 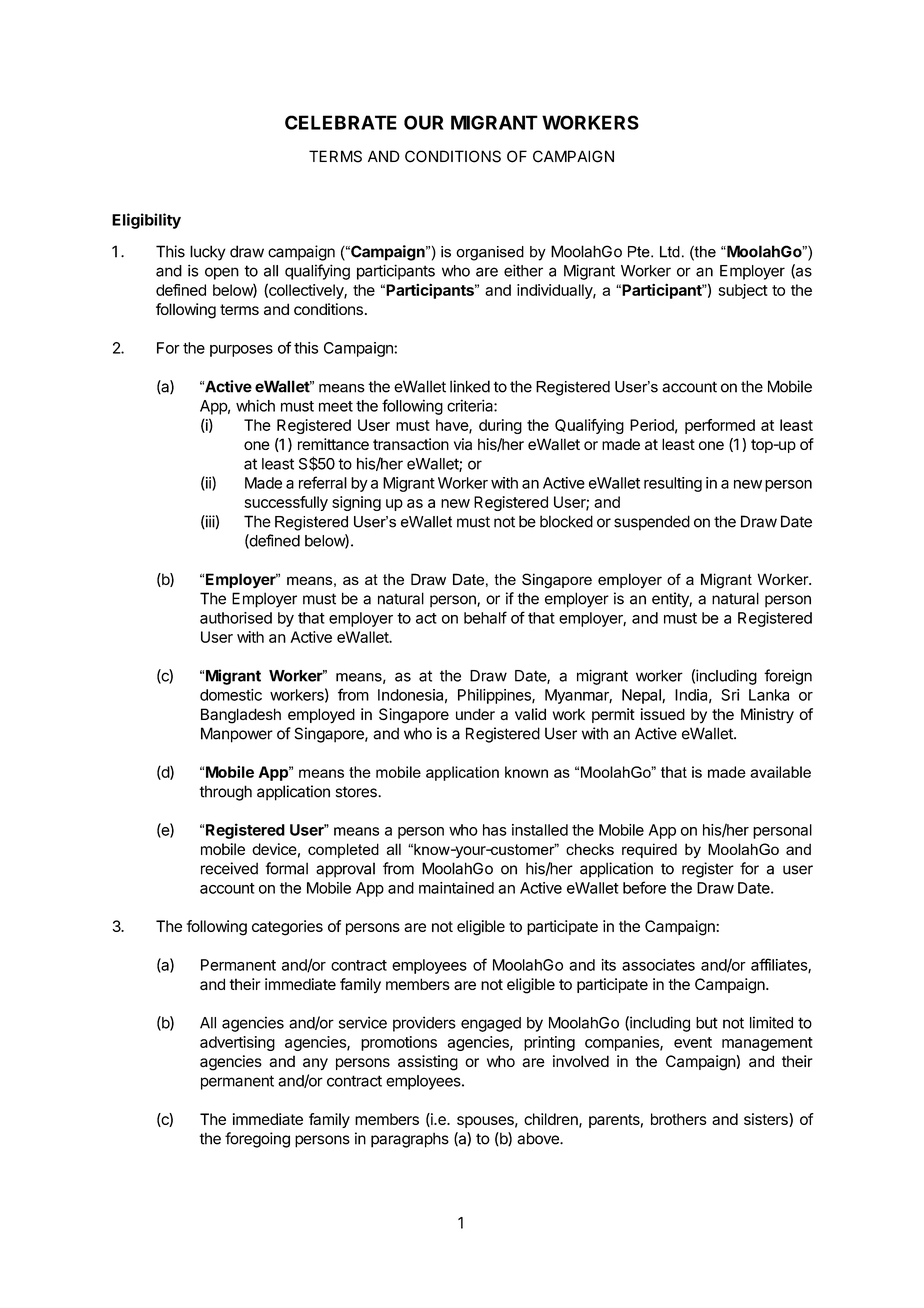 What do you see at coordinates (743, 291) in the screenshot?
I see `subject` at bounding box center [743, 291].
